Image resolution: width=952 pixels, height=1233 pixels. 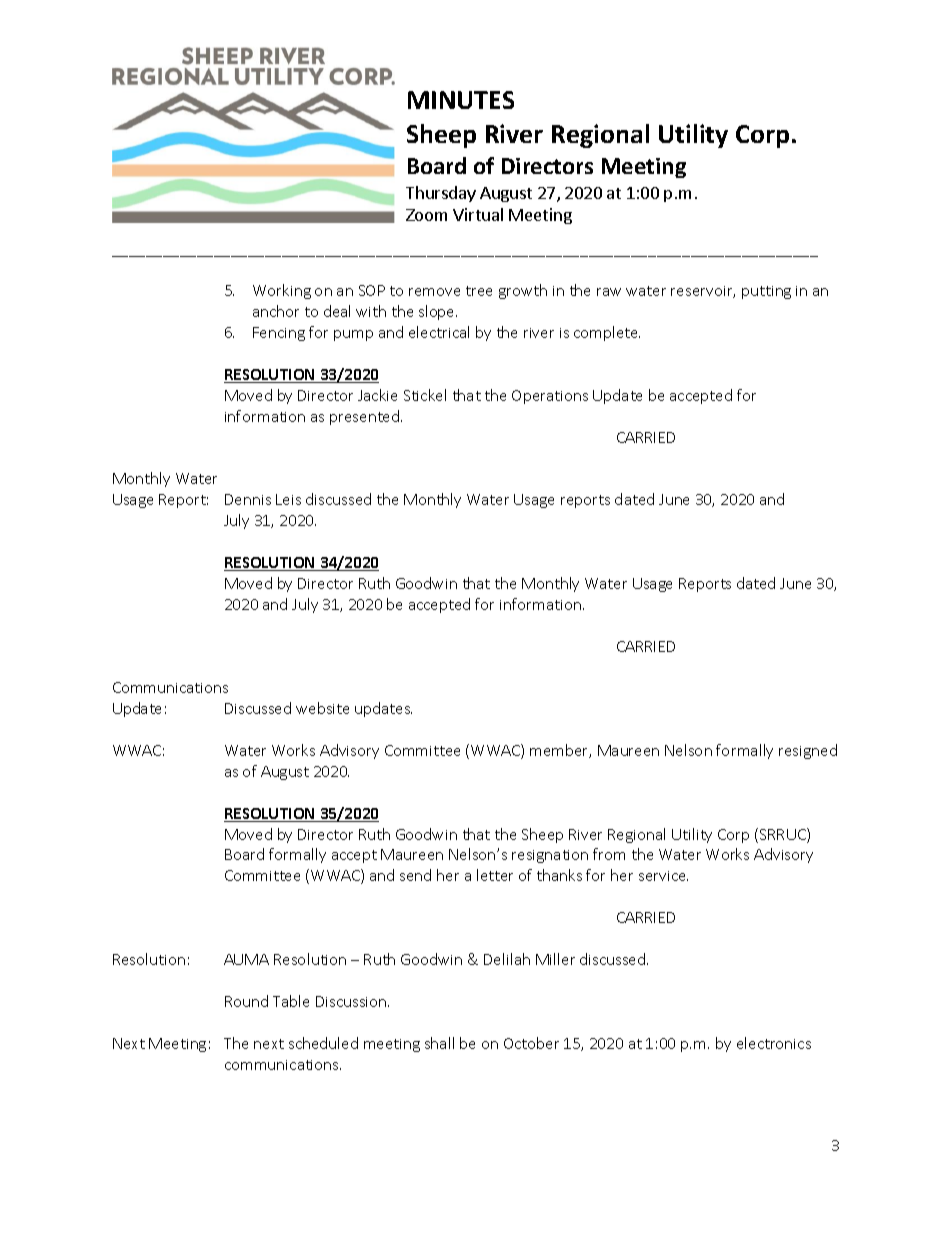 I want to click on Leis, so click(x=288, y=499).
